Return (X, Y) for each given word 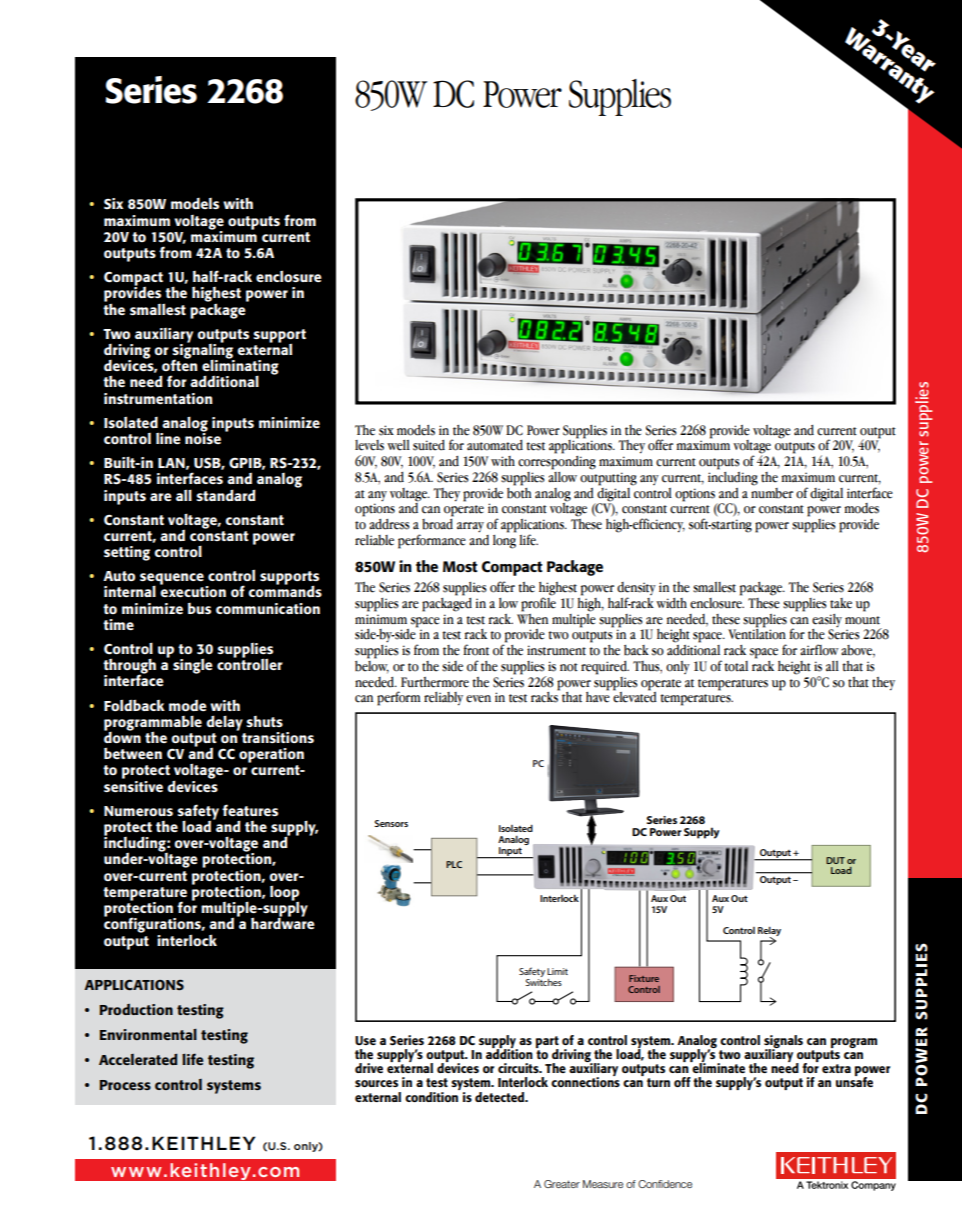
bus (199, 608)
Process (125, 1085)
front (476, 650)
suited (429, 445)
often (180, 364)
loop (284, 894)
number (772, 492)
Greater (562, 1184)
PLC (454, 864)
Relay (769, 932)
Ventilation (757, 633)
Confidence (665, 1184)
